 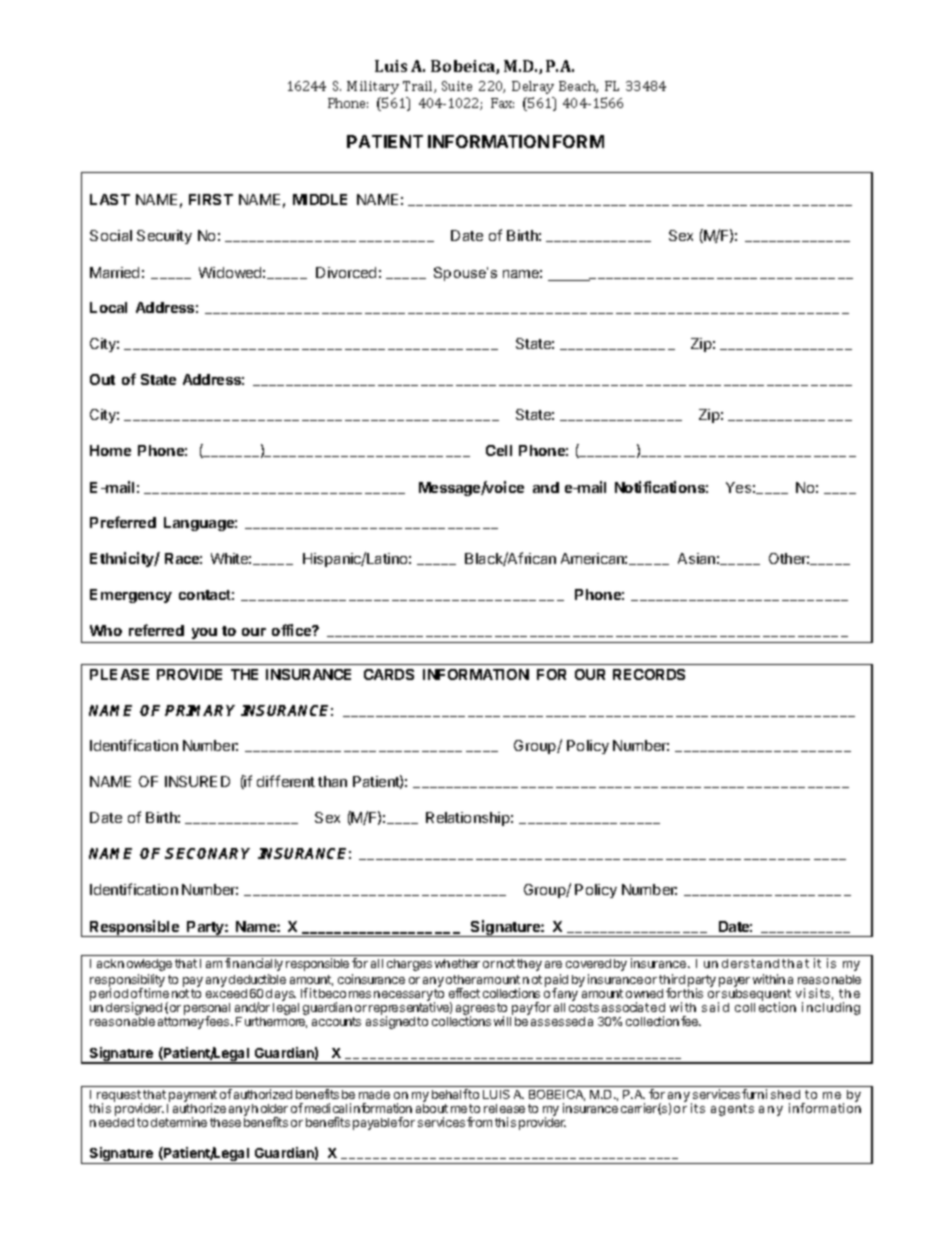 I want to click on Cell, so click(x=499, y=450).
